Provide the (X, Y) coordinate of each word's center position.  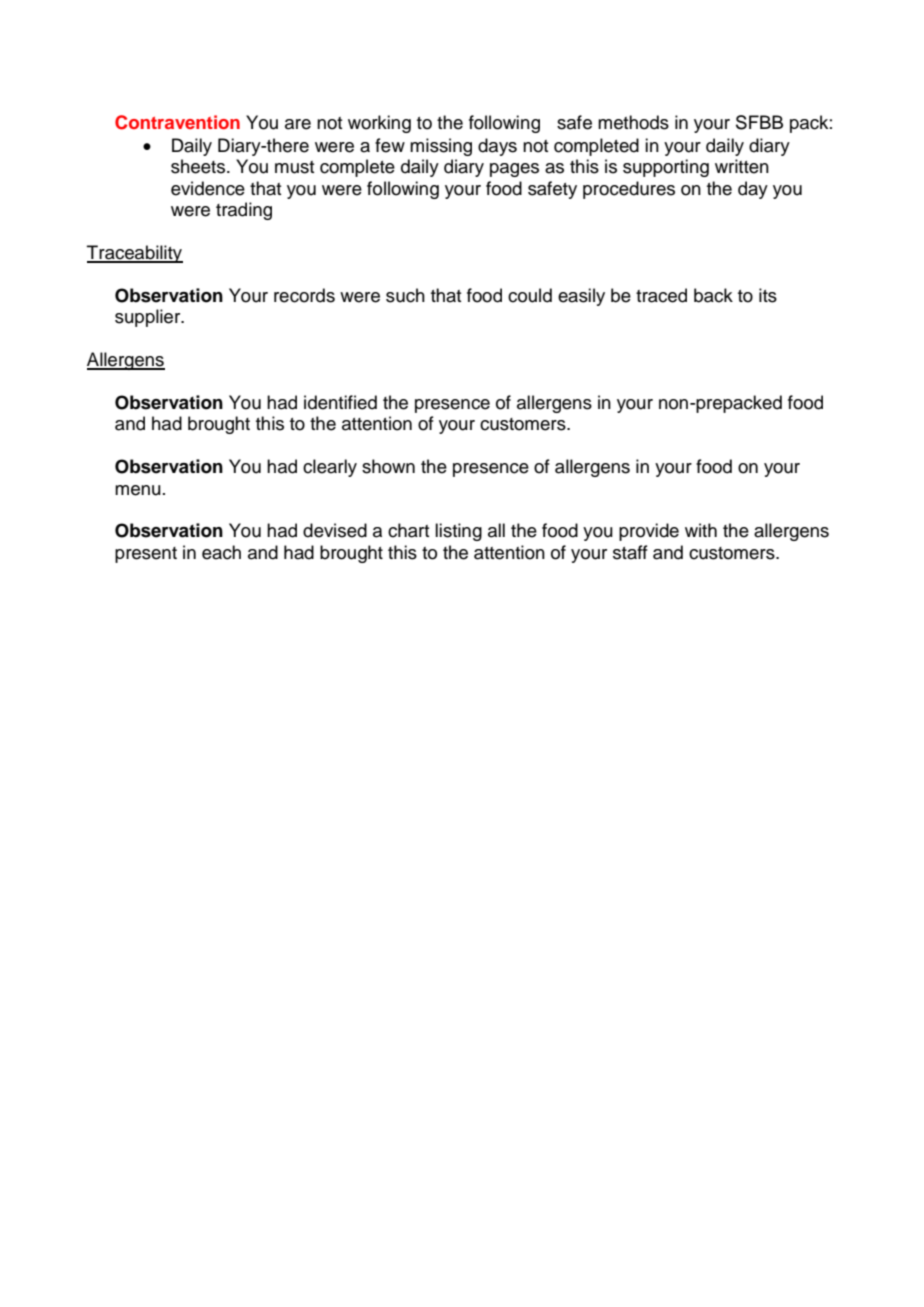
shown (388, 466)
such (405, 295)
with (701, 530)
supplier (149, 318)
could (530, 295)
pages (514, 170)
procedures (629, 190)
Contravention (177, 122)
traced (661, 295)
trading (244, 211)
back (713, 295)
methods (633, 122)
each (221, 552)
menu (138, 490)
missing (441, 147)
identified (340, 402)
